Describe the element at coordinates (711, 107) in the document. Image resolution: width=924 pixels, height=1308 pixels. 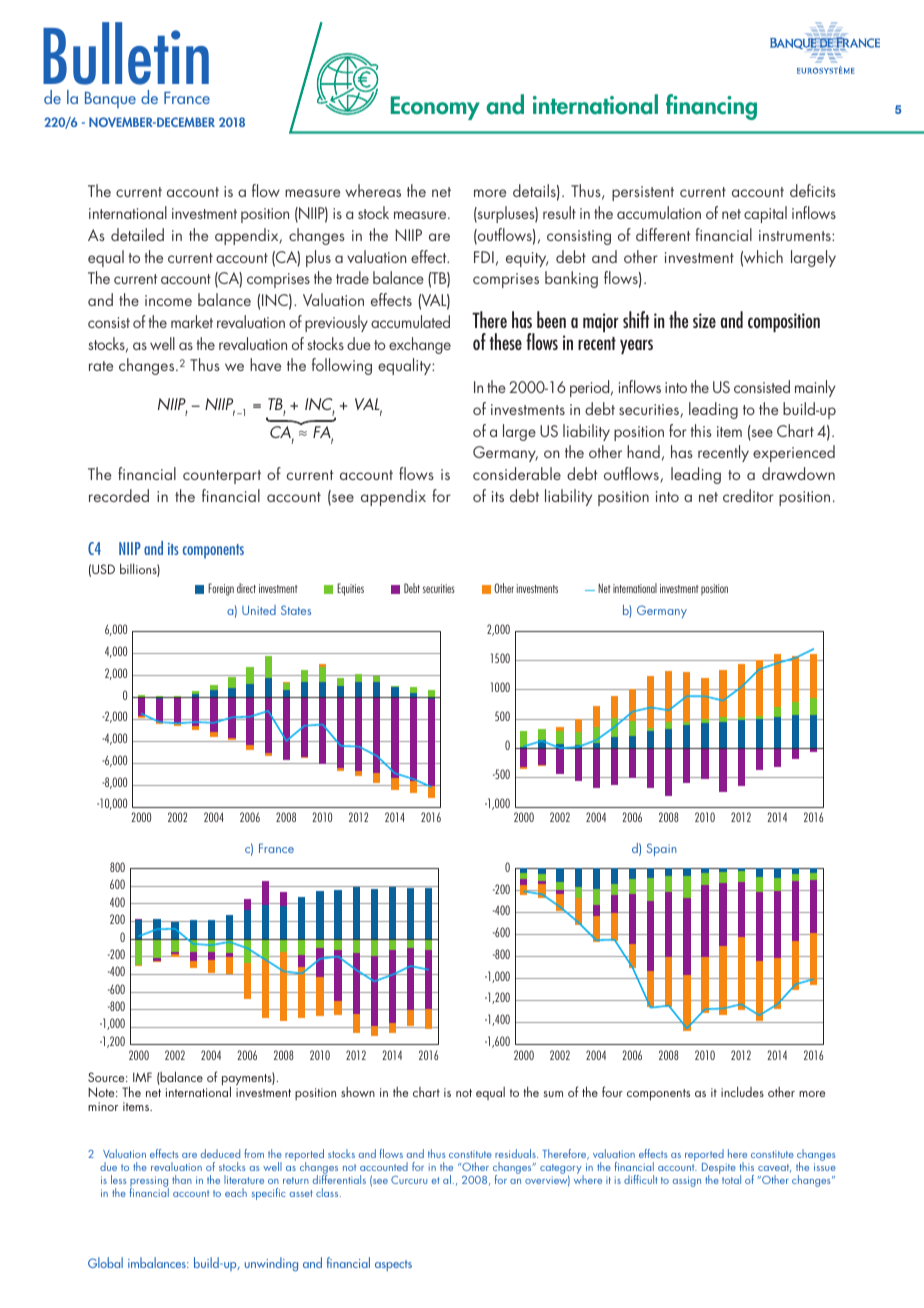
I see `financing` at that location.
